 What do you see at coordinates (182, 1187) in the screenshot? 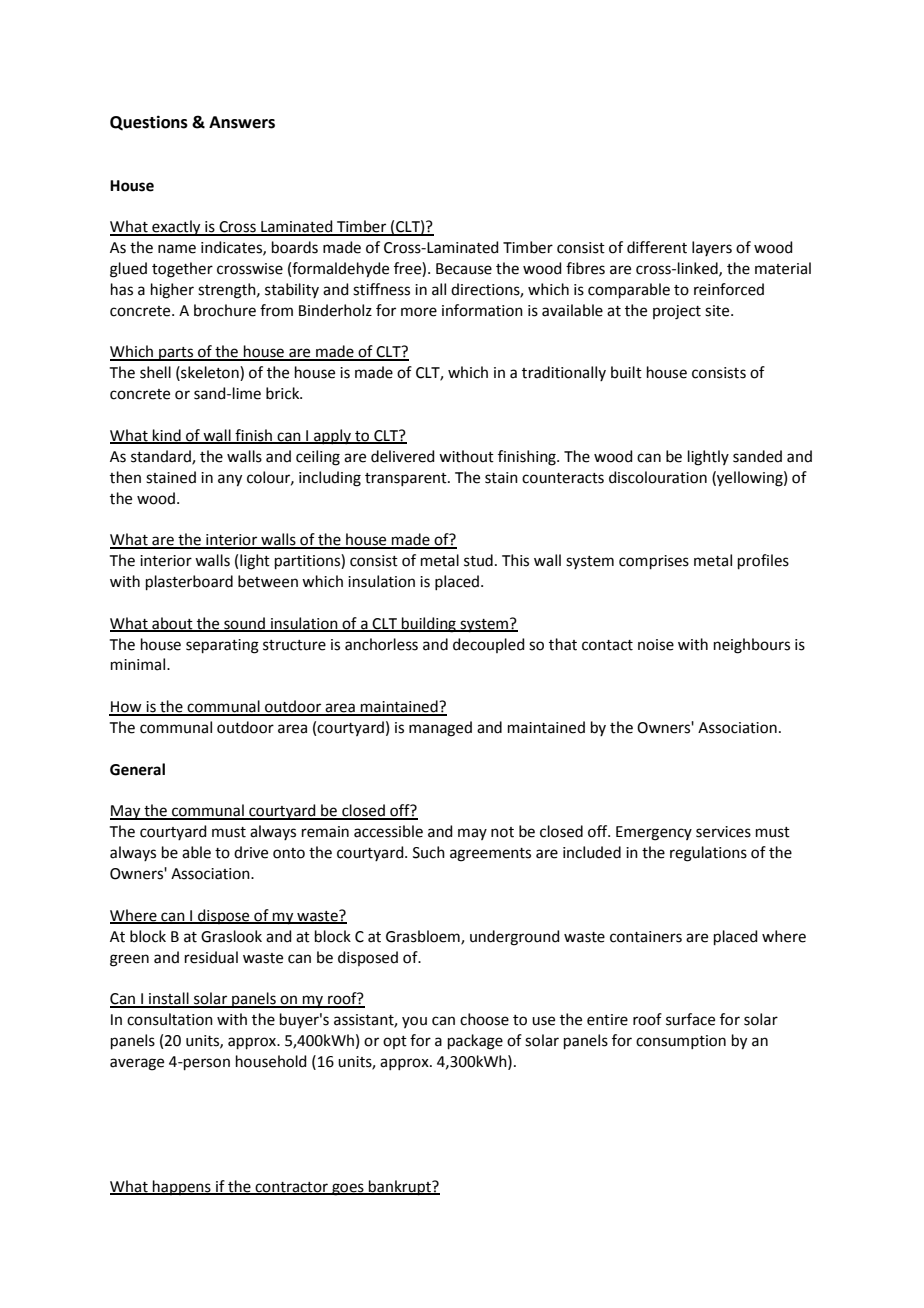
I see `happens` at bounding box center [182, 1187].
